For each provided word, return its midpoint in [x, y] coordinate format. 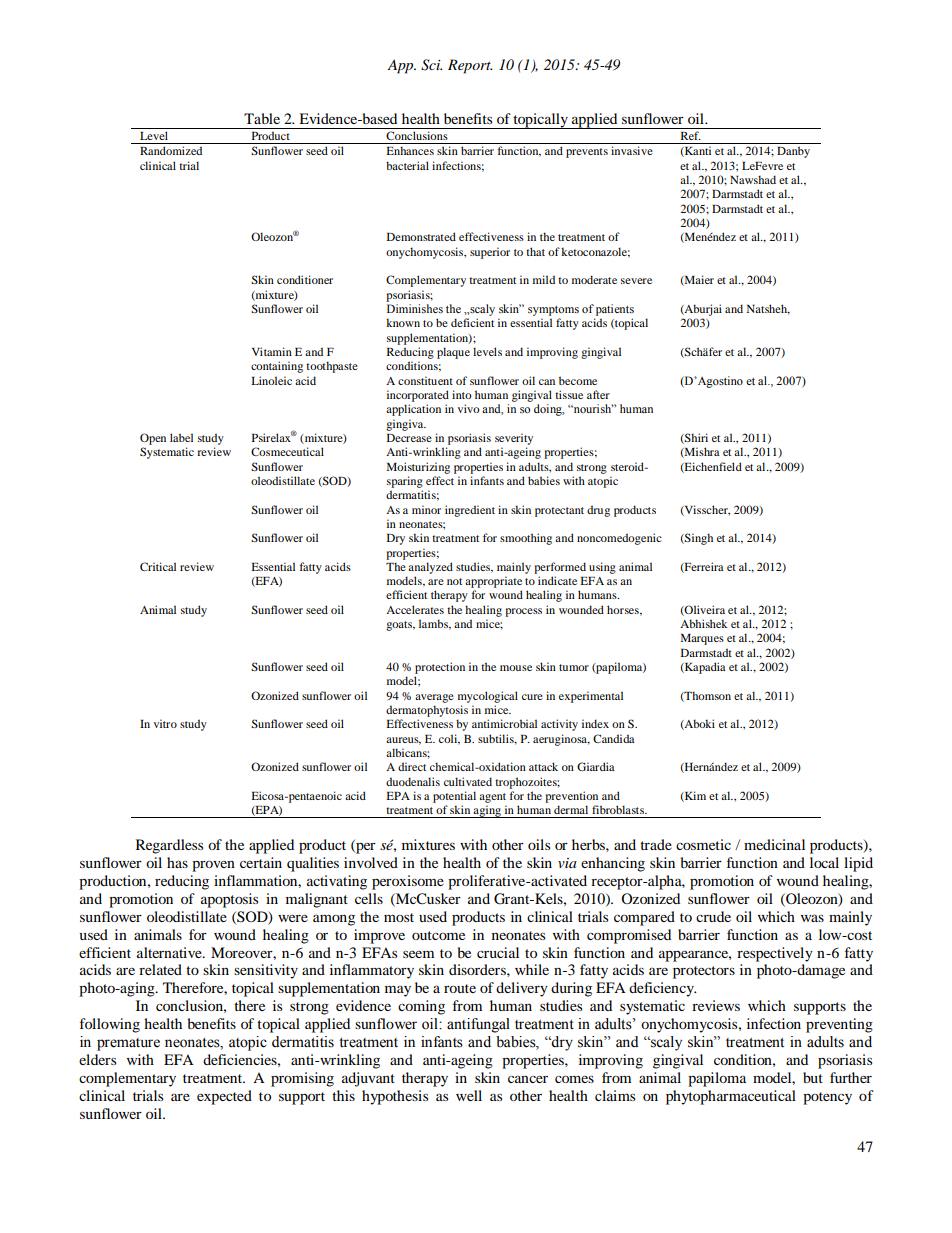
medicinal [774, 844]
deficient [472, 322]
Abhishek [703, 623]
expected [224, 1097]
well [469, 1095]
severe [636, 281]
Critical [158, 566]
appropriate [493, 582]
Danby [793, 152]
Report [470, 66]
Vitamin [272, 351]
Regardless [169, 846]
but [813, 1077]
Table [262, 118]
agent [492, 798]
